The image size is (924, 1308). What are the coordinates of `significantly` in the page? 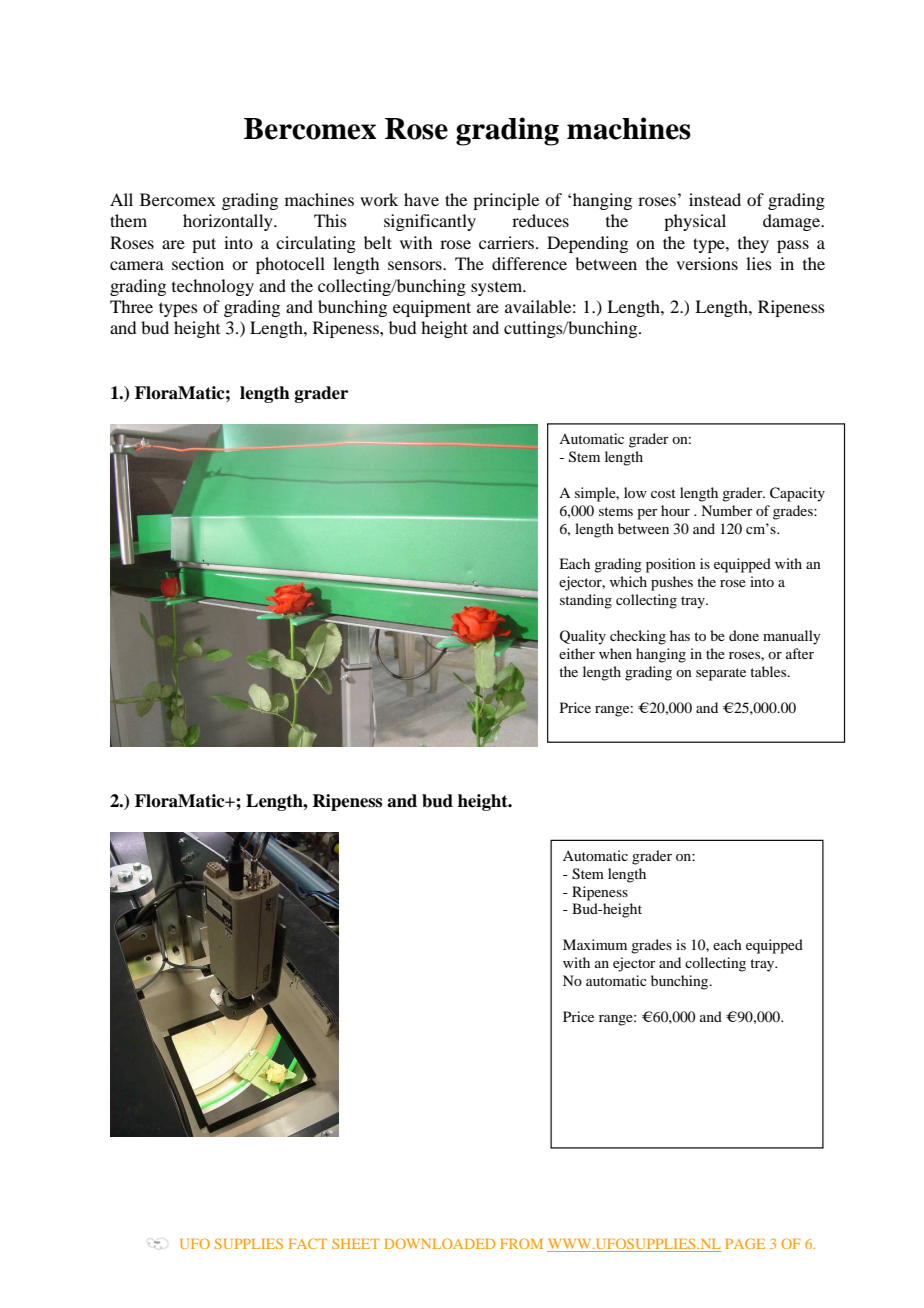 It's located at (430, 222).
